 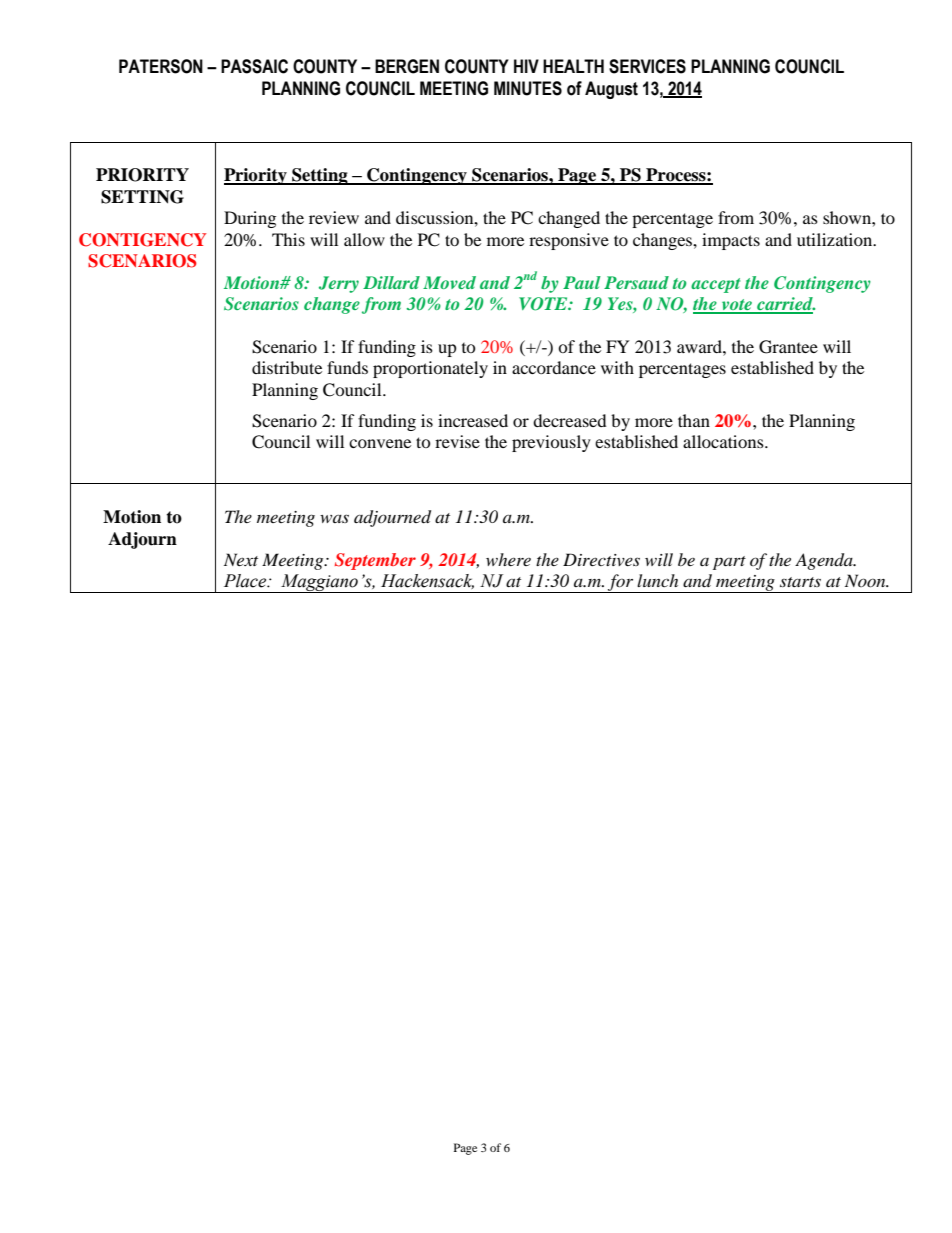 I want to click on MINUTES, so click(x=528, y=88).
